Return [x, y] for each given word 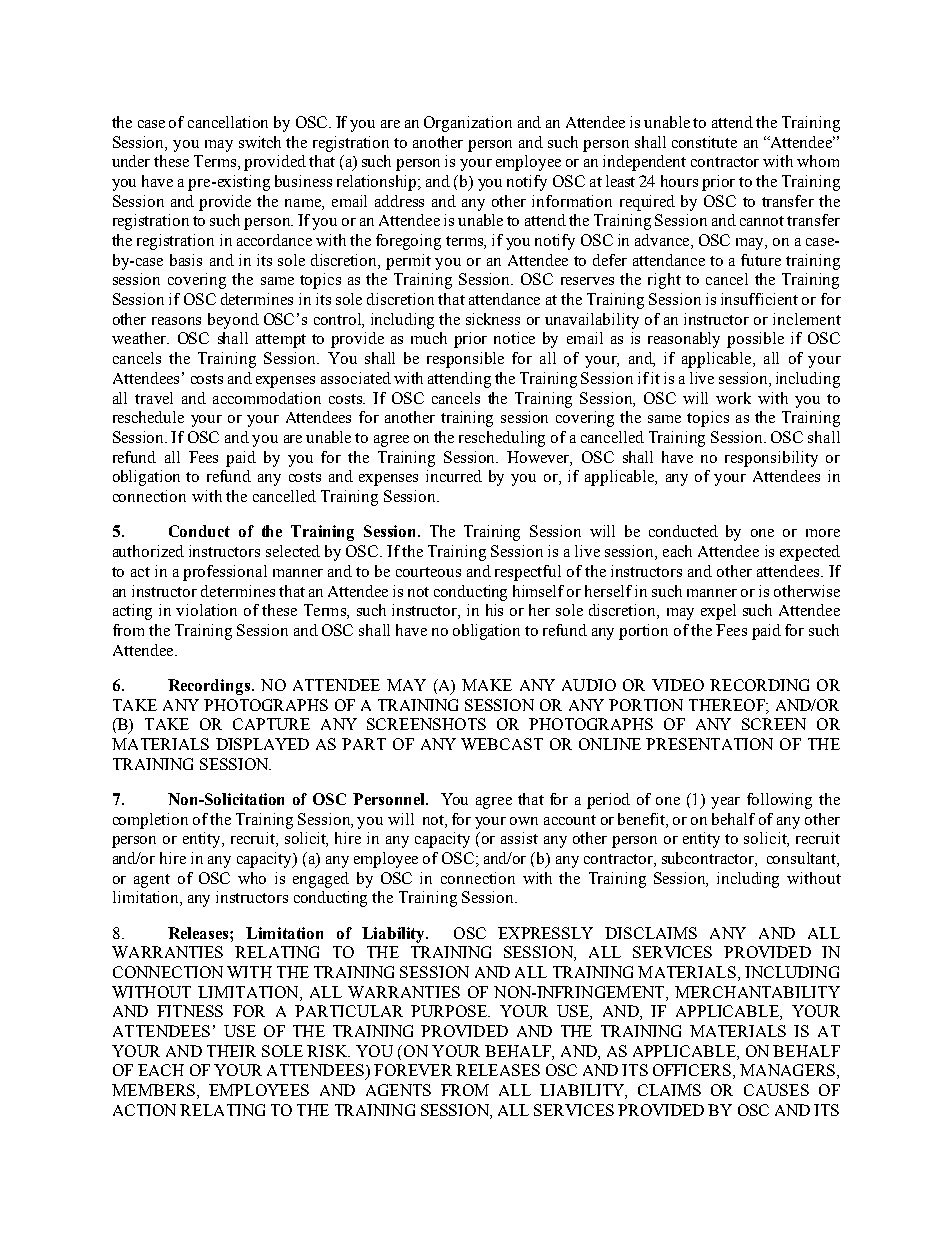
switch [260, 142]
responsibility [771, 459]
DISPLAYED [262, 744]
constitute [704, 142]
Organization [468, 124]
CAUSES [776, 1090]
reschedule [148, 417]
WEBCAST [502, 744]
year [725, 803]
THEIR [231, 1051]
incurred [454, 476]
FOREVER [413, 1070]
